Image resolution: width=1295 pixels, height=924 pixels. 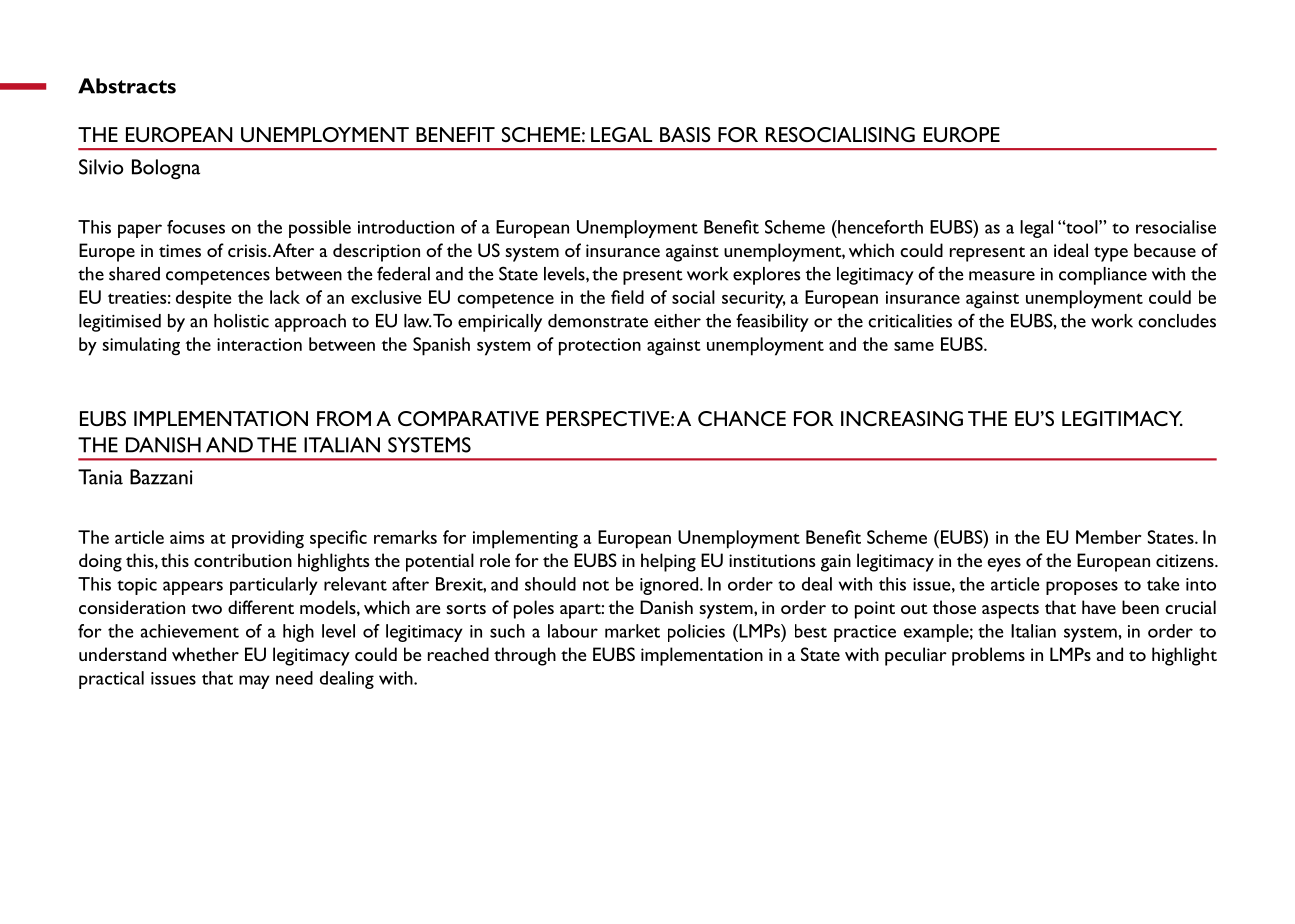 What do you see at coordinates (127, 86) in the page?
I see `Abstracts` at bounding box center [127, 86].
